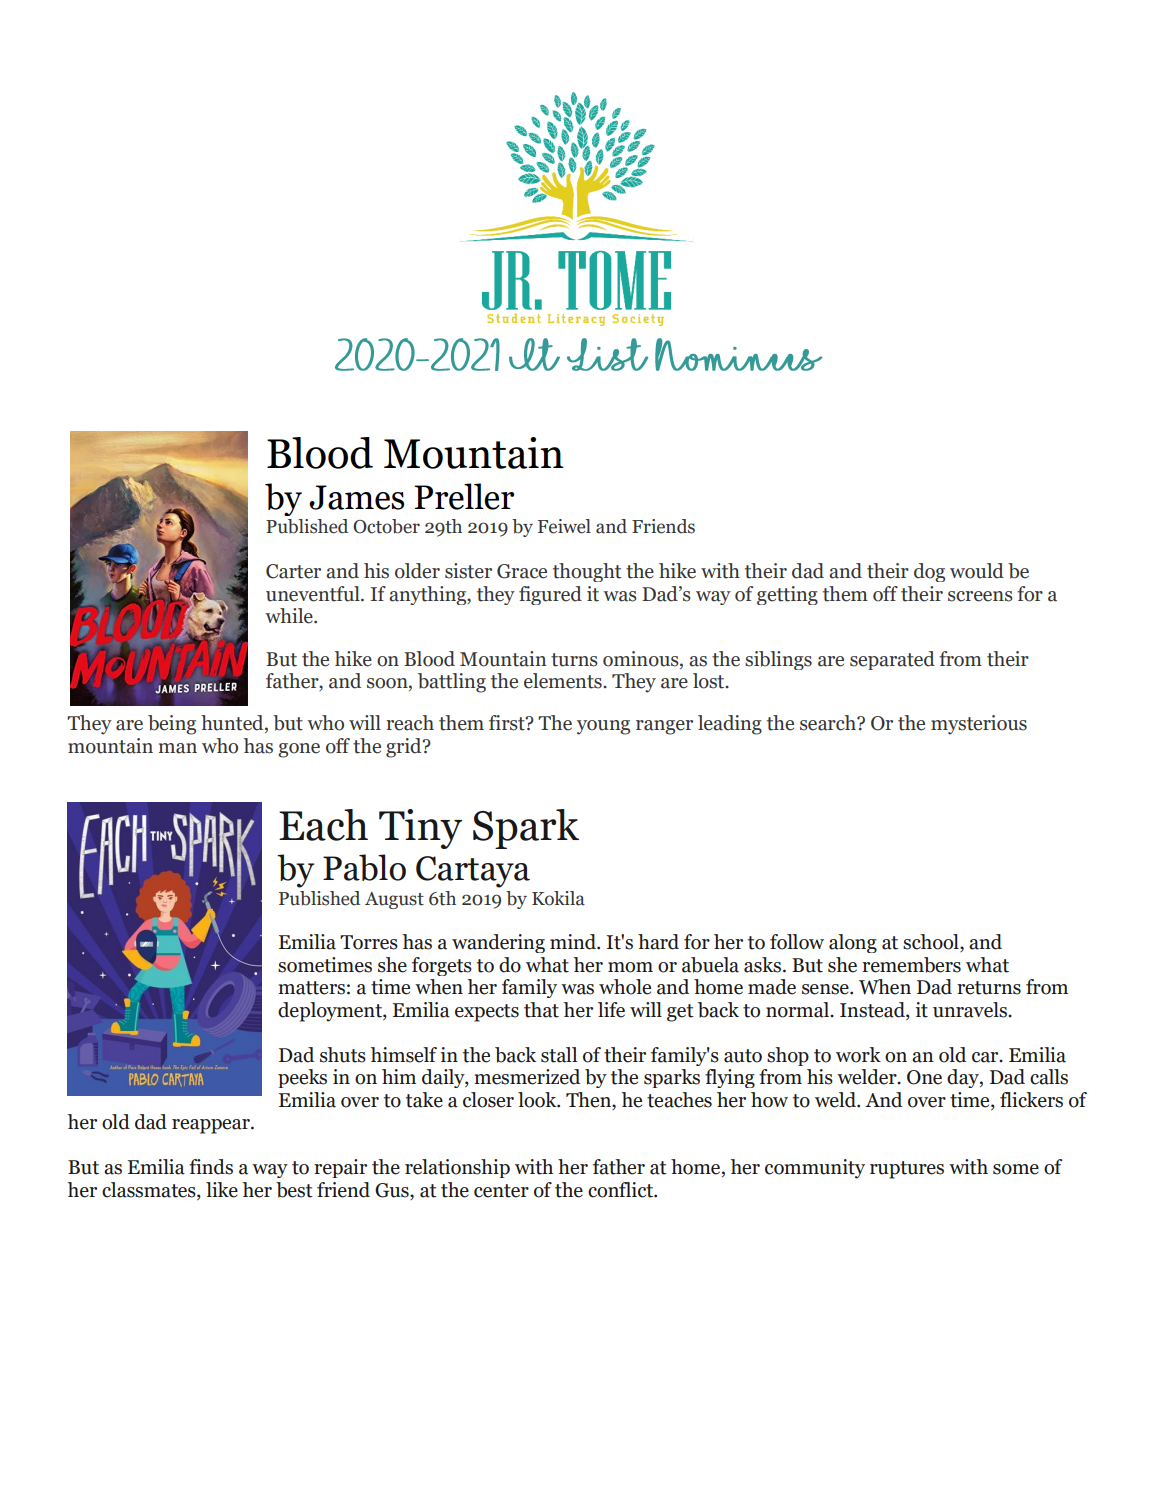 This image has width=1154, height=1494. What do you see at coordinates (932, 943) in the image?
I see `school` at bounding box center [932, 943].
